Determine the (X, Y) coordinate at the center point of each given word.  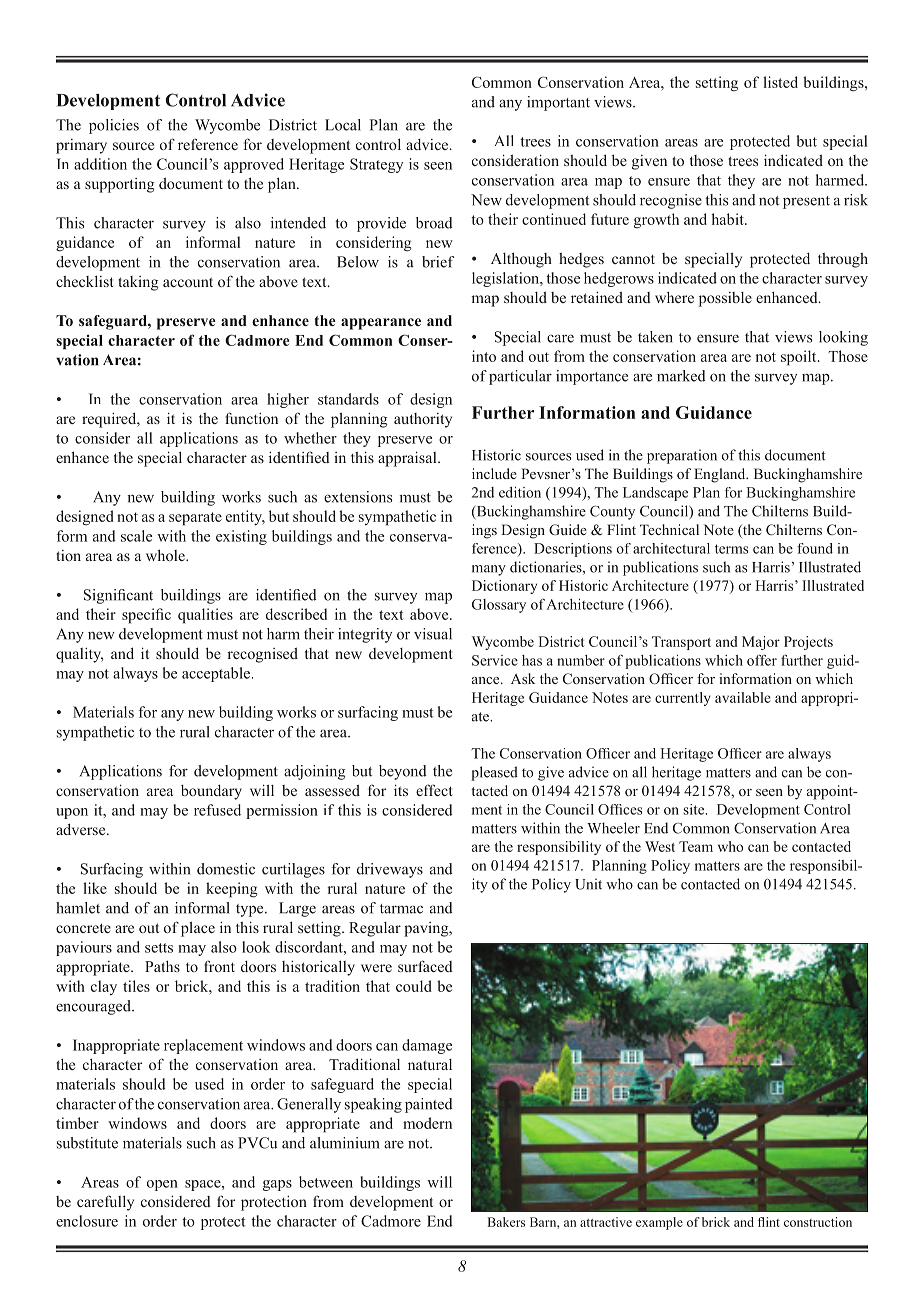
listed (780, 82)
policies (114, 126)
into (484, 356)
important (558, 103)
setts (159, 948)
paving (427, 929)
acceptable (217, 674)
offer (762, 660)
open (162, 1185)
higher (288, 400)
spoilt (800, 358)
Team (696, 846)
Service (495, 660)
